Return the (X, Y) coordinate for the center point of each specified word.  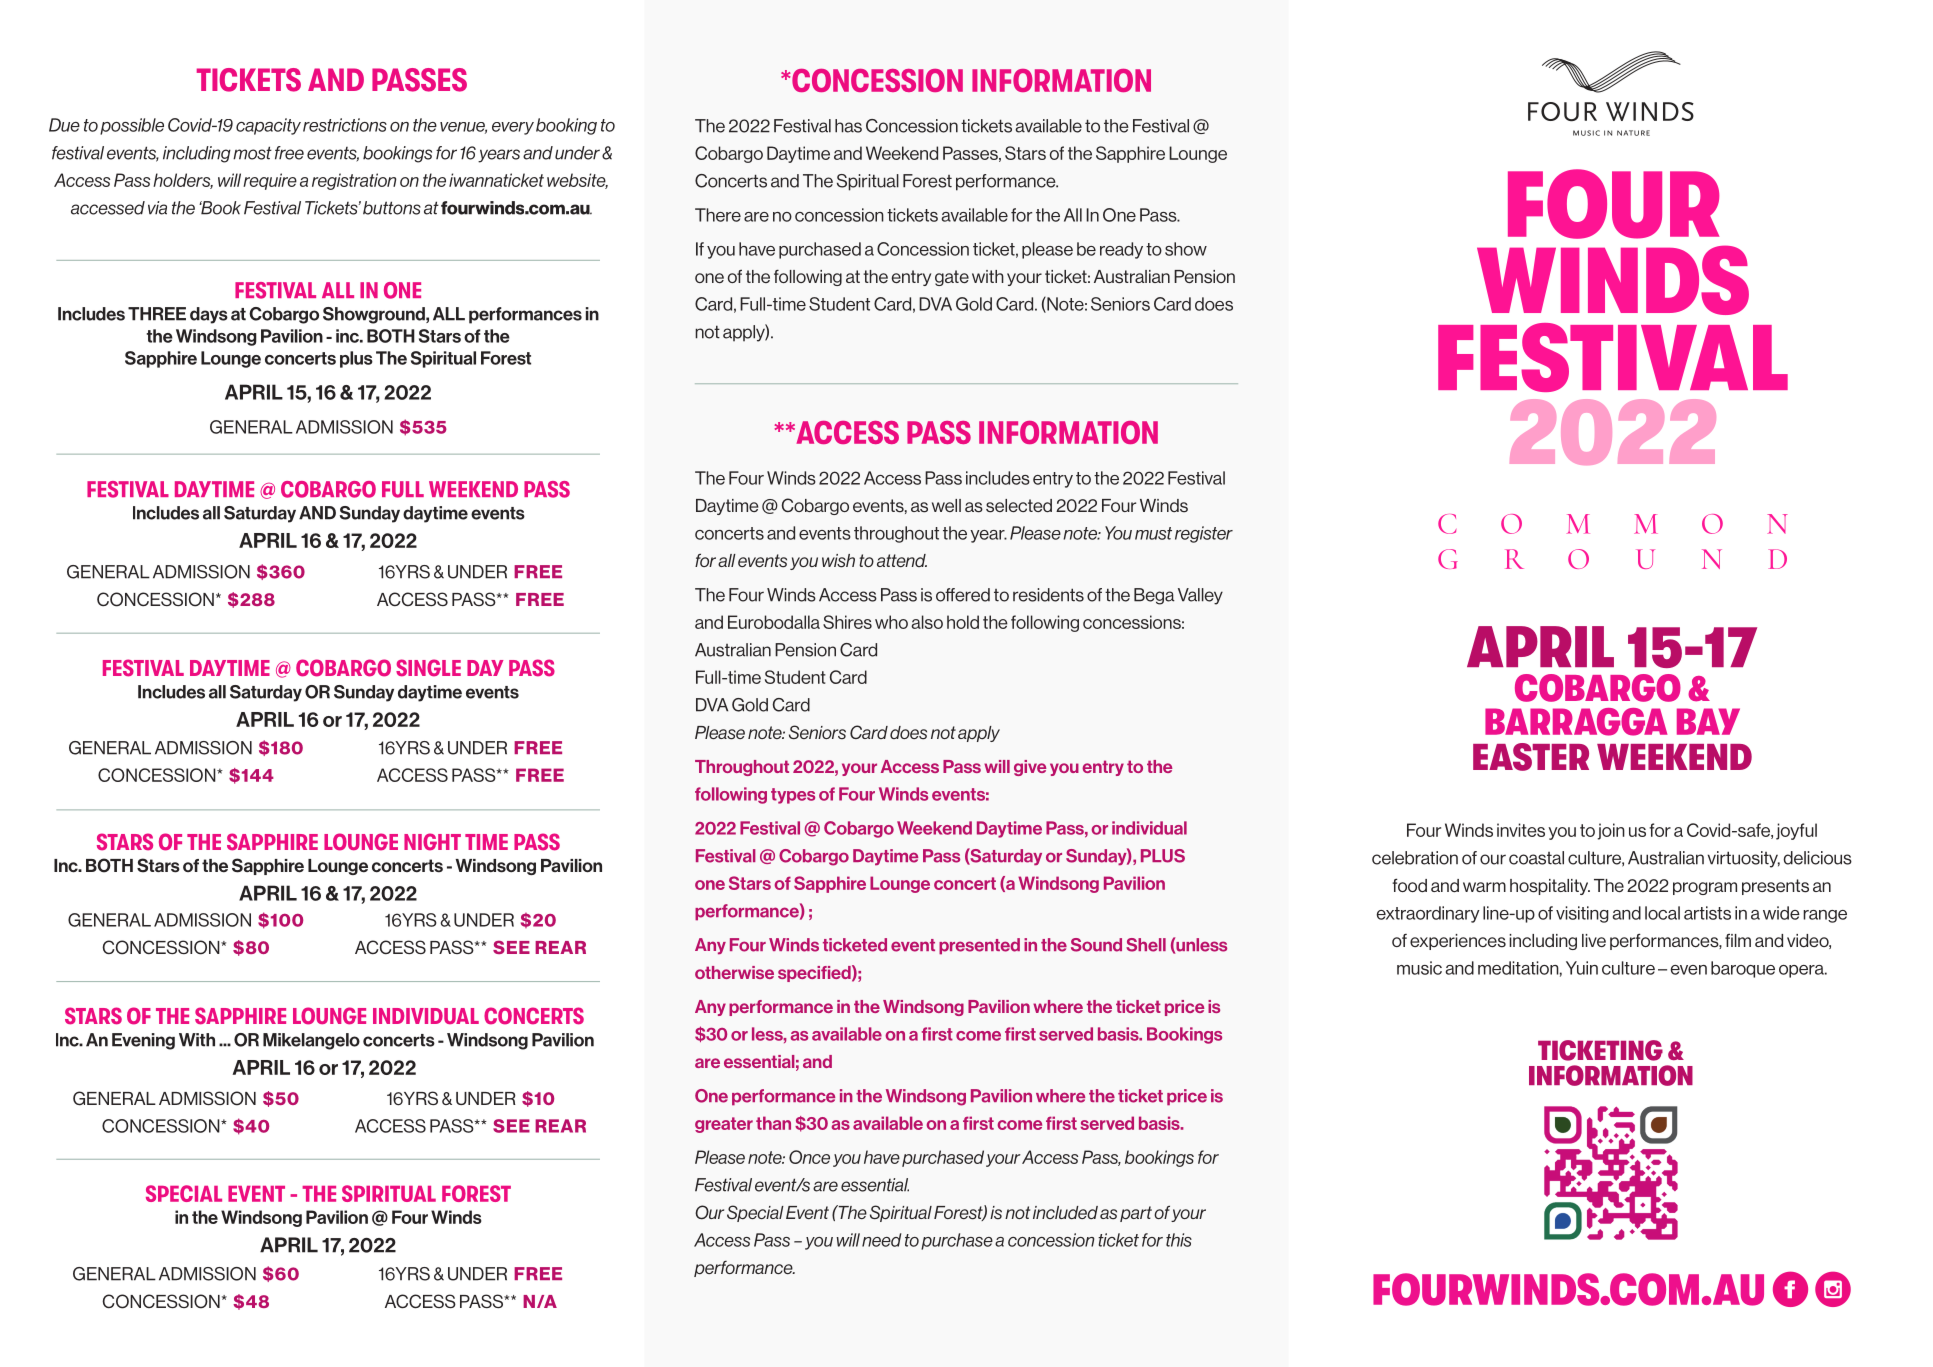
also (927, 622)
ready (1121, 250)
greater (724, 1125)
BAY (1708, 721)
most (252, 153)
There (718, 215)
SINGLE (428, 668)
